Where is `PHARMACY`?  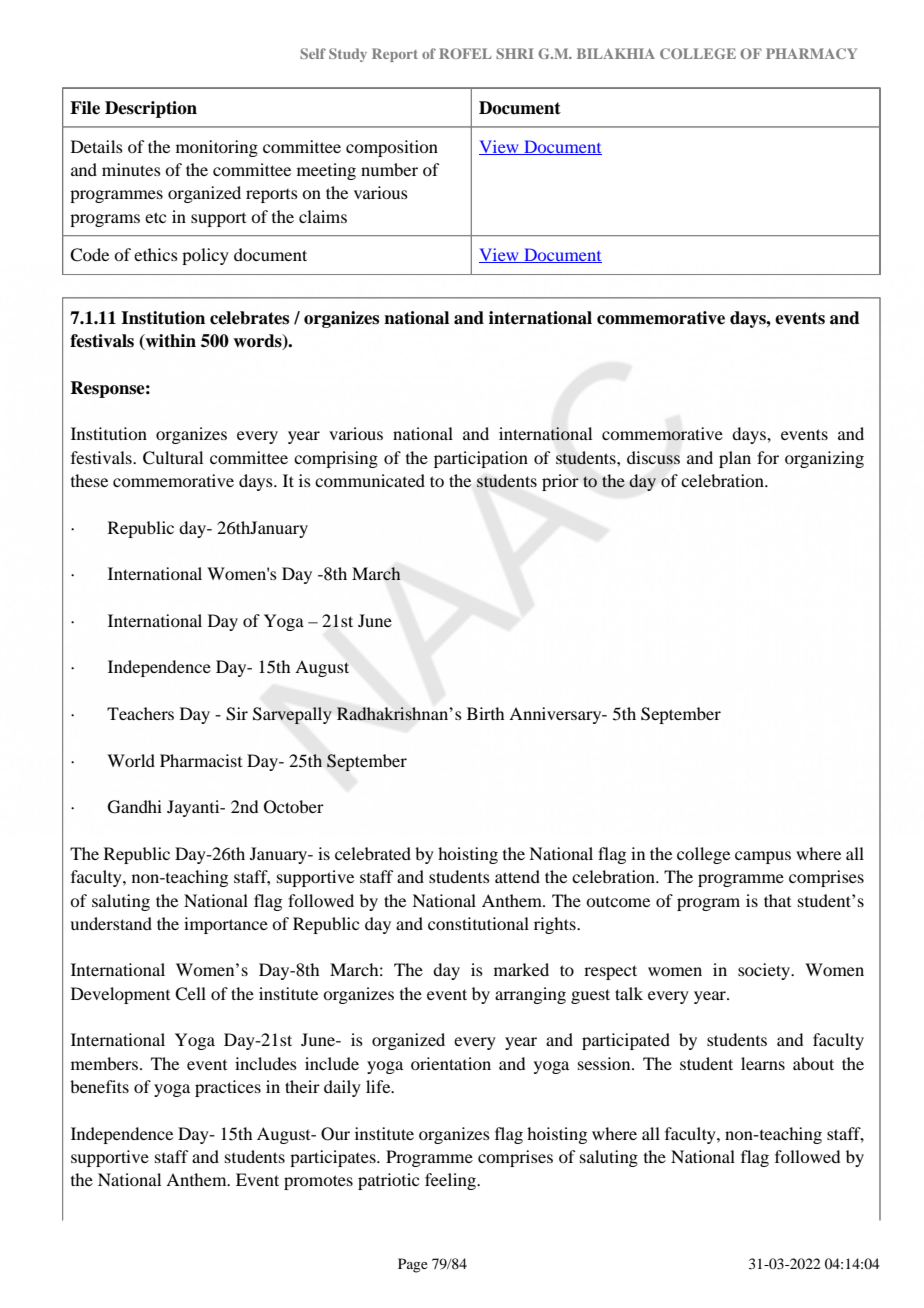
PHARMACY is located at coordinates (811, 53).
